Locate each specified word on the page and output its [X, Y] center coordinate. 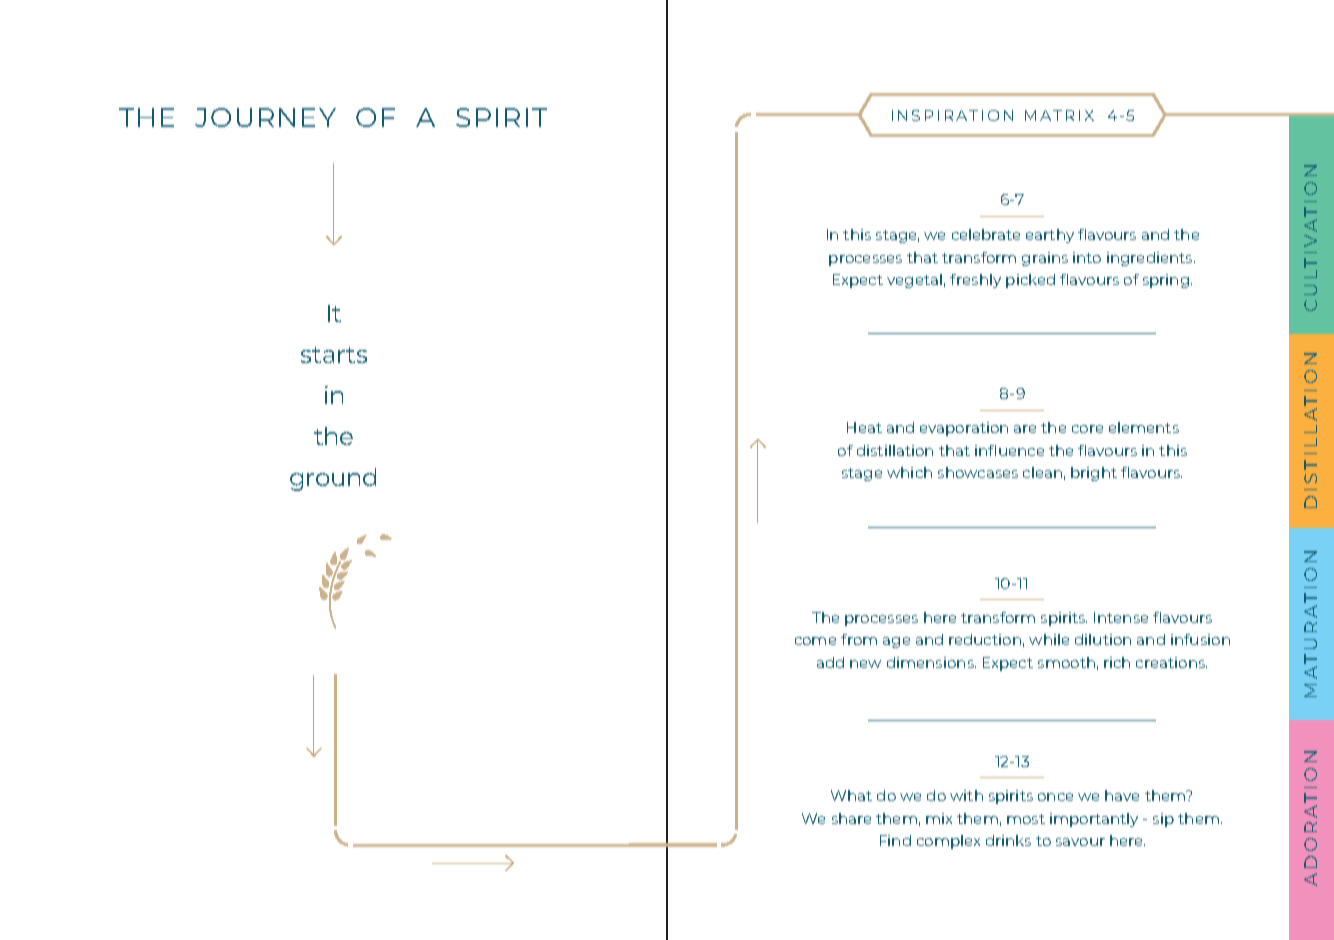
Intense [1121, 617]
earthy [1050, 236]
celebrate [986, 234]
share [851, 818]
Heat [864, 427]
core [1087, 429]
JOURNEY [265, 117]
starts [334, 355]
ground [333, 479]
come [815, 641]
